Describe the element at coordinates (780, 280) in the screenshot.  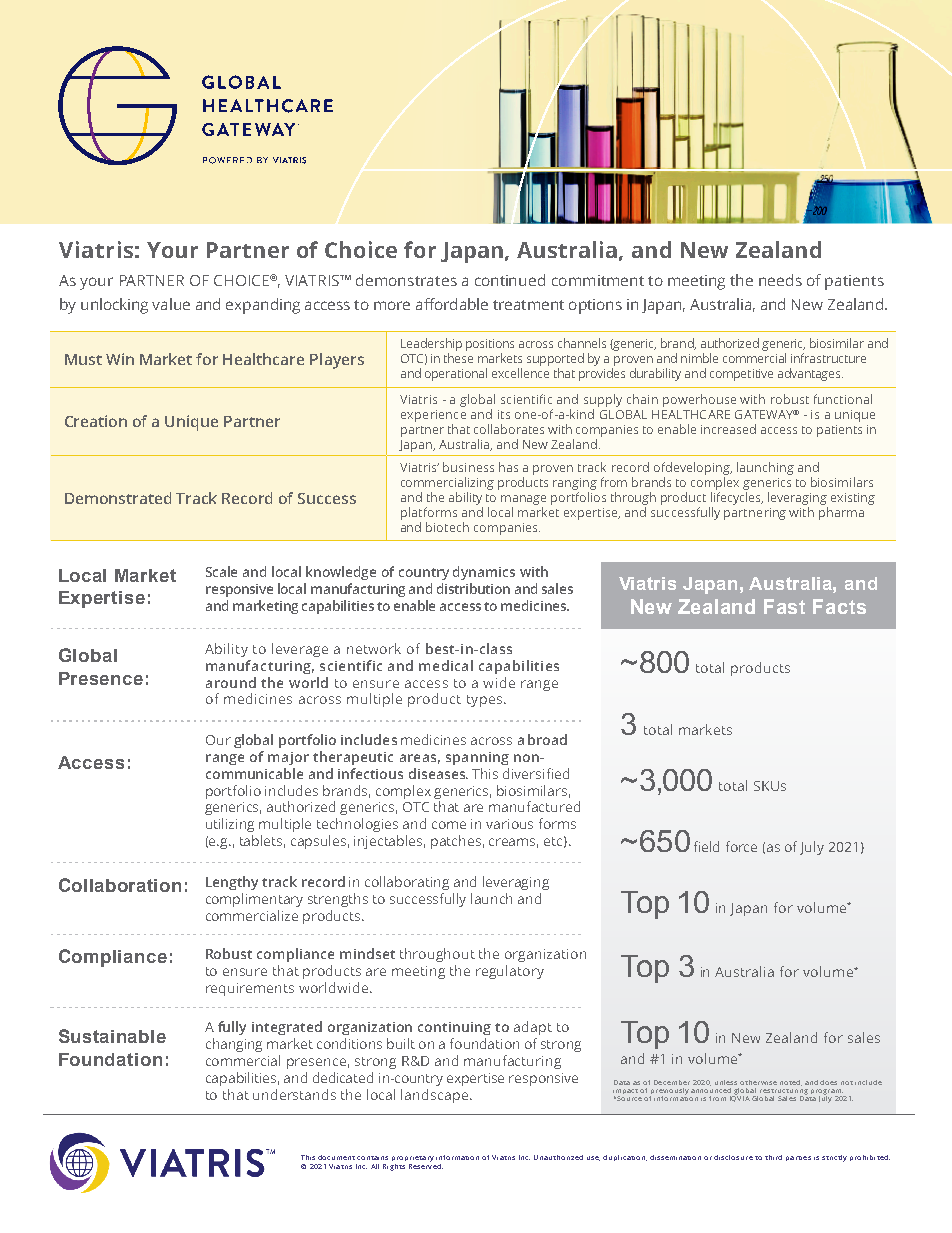
I see `needs` at that location.
